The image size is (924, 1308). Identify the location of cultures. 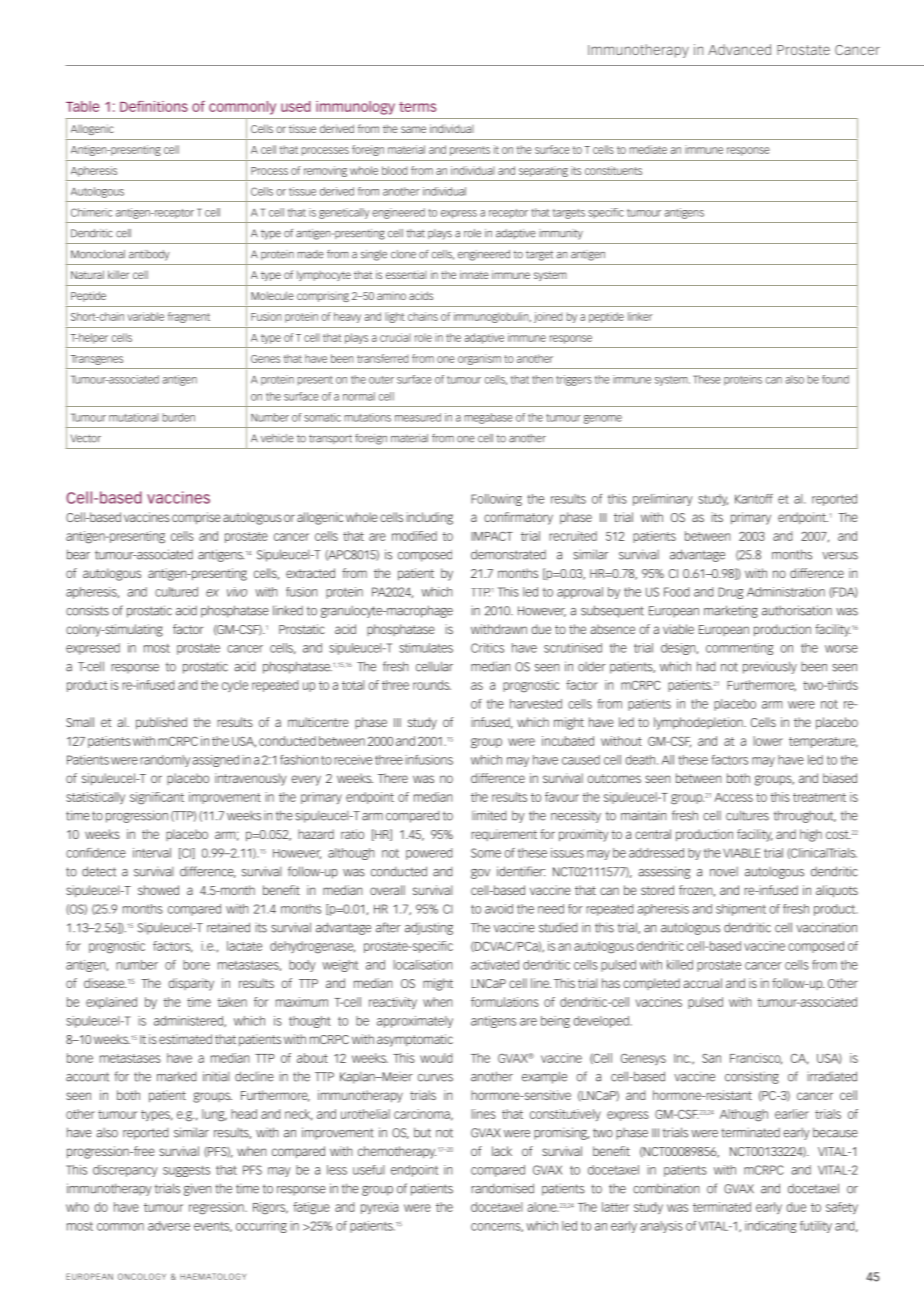
(747, 815).
